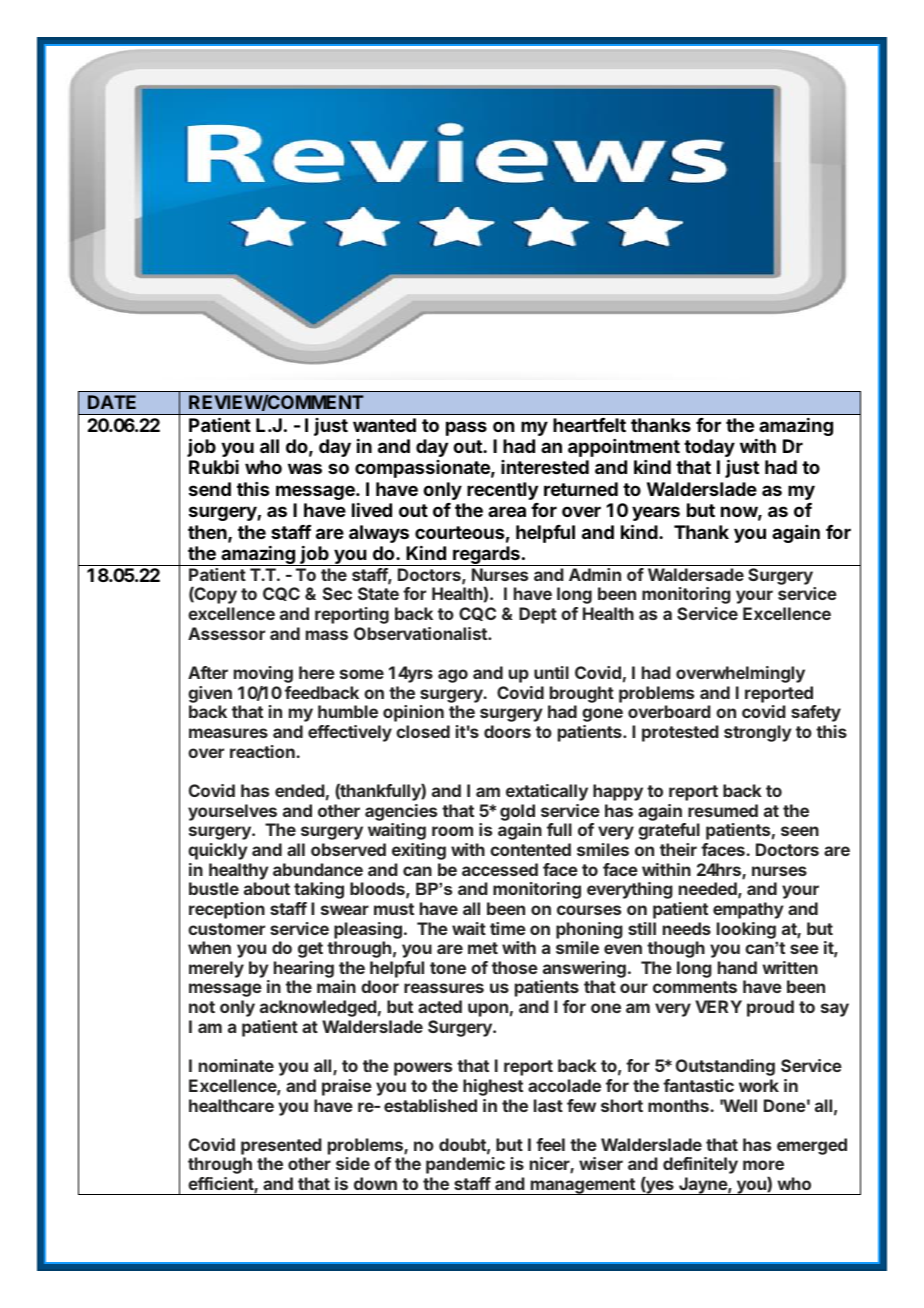 This page has height=1308, width=924. I want to click on merely, so click(216, 969).
